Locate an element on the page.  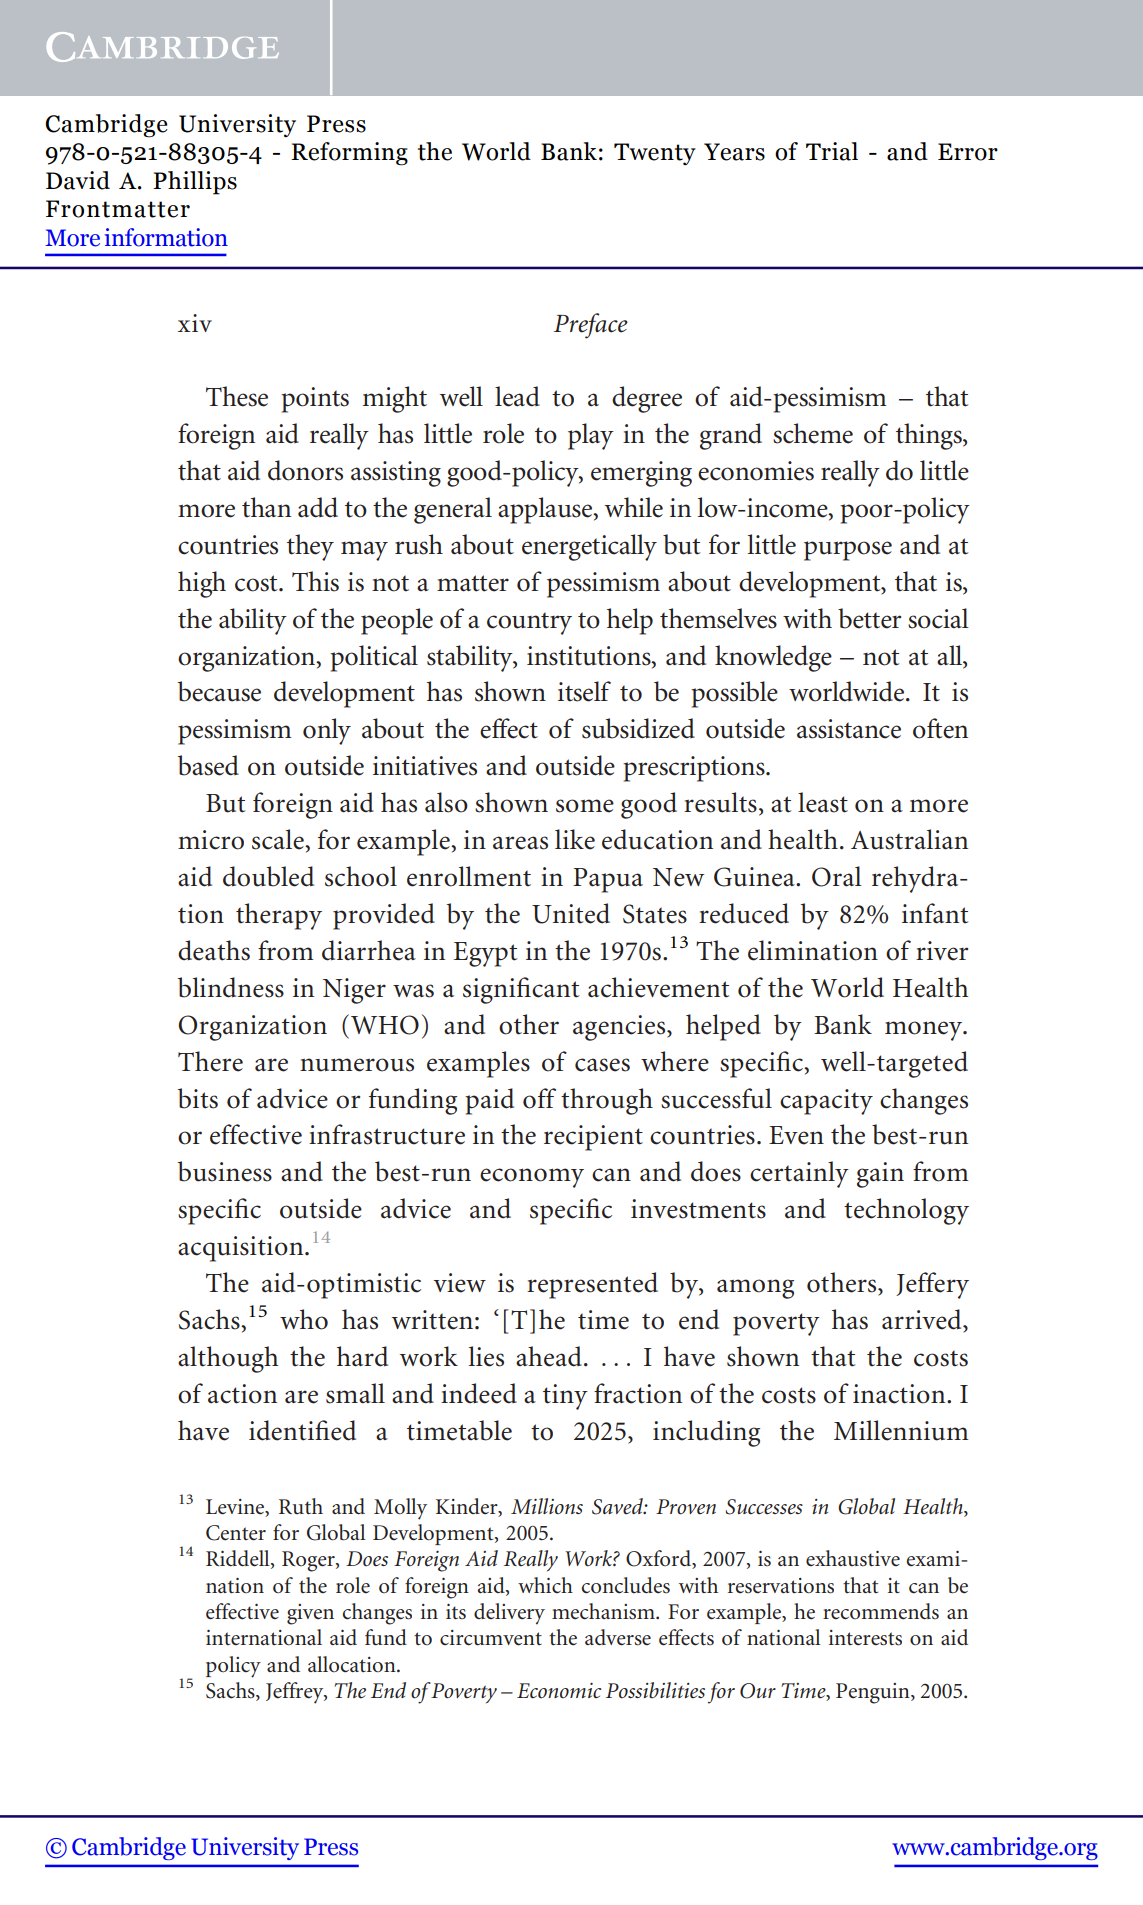
Twenty is located at coordinates (655, 154).
